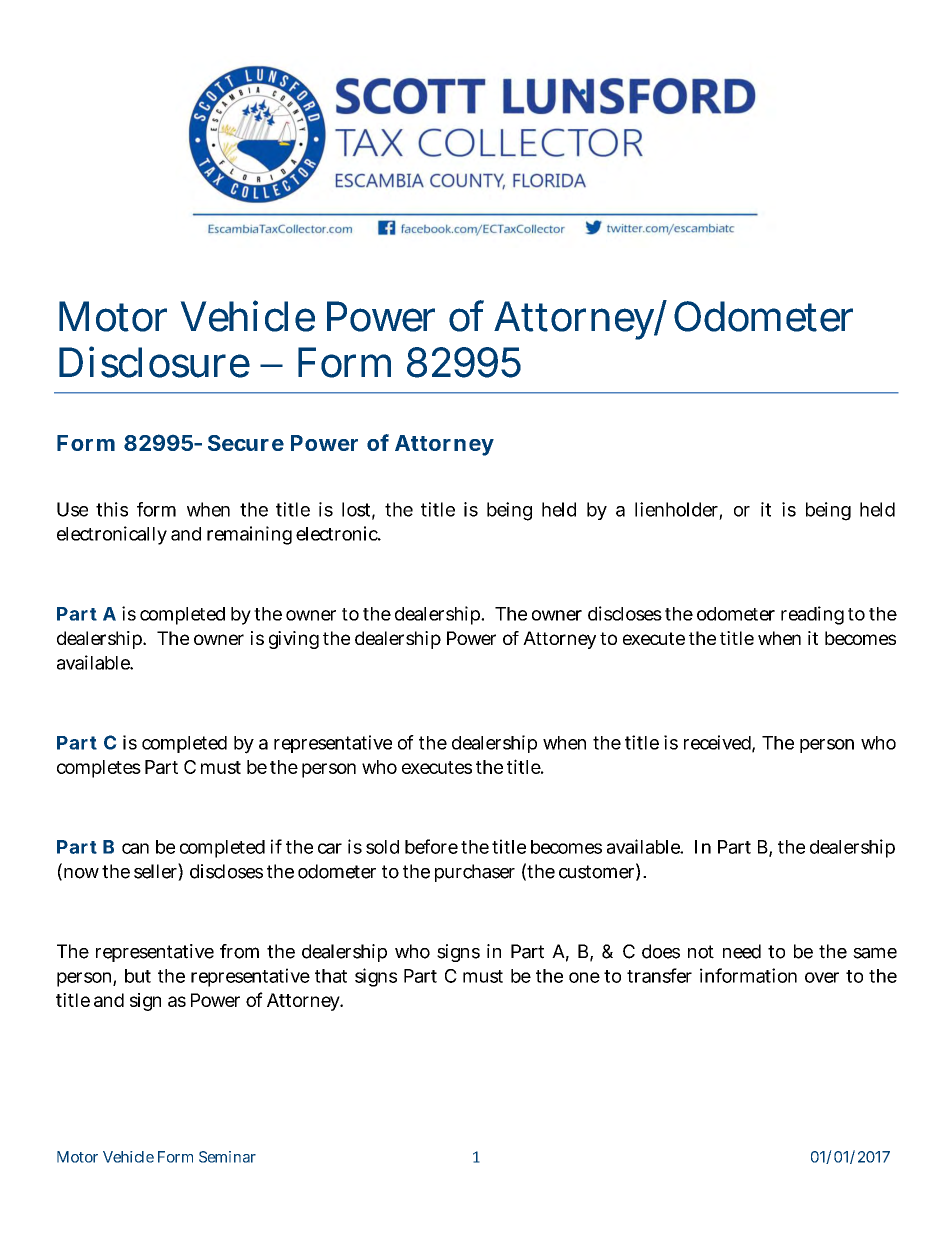 The width and height of the image is (952, 1233). I want to click on this, so click(112, 509).
